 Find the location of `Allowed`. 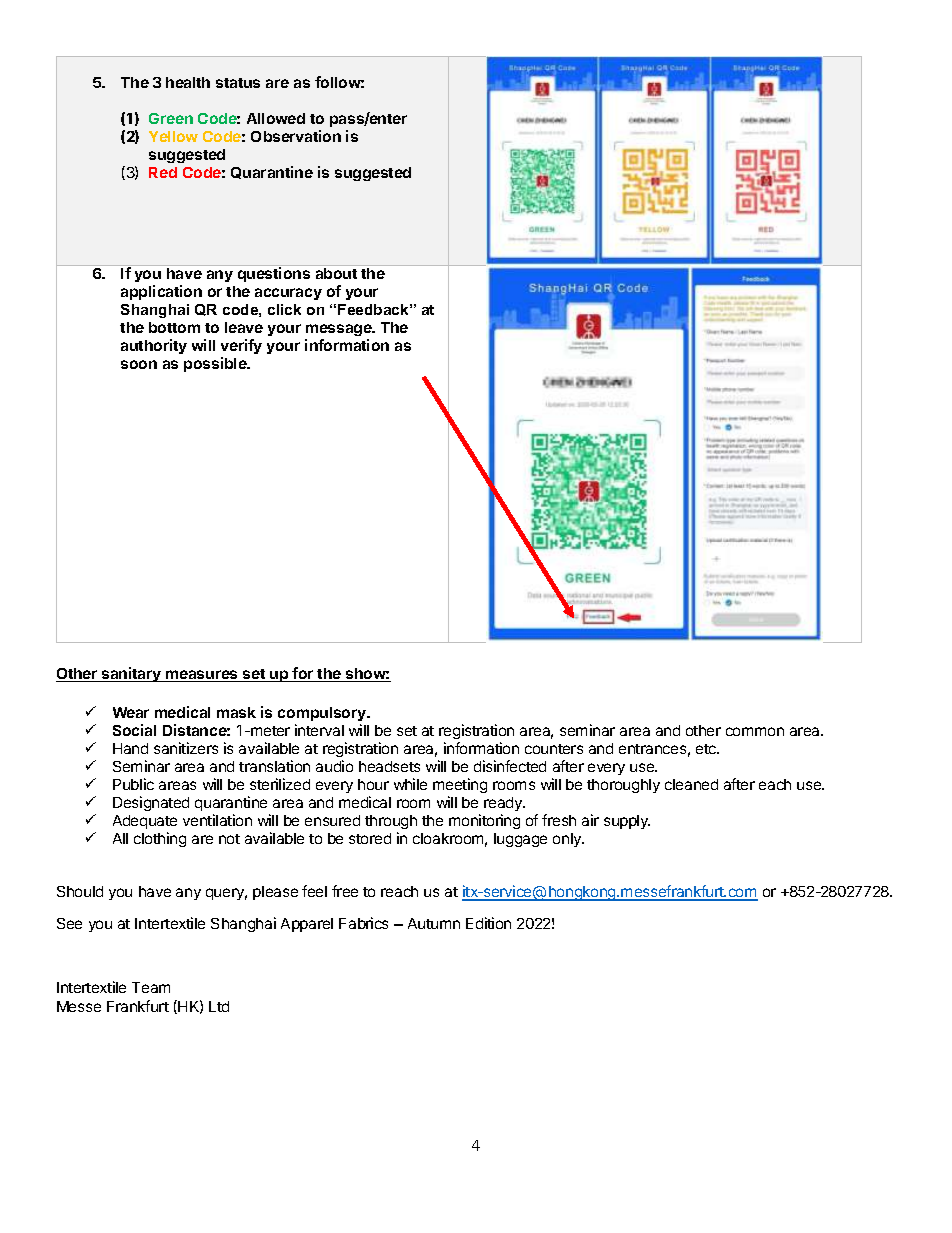

Allowed is located at coordinates (276, 118).
